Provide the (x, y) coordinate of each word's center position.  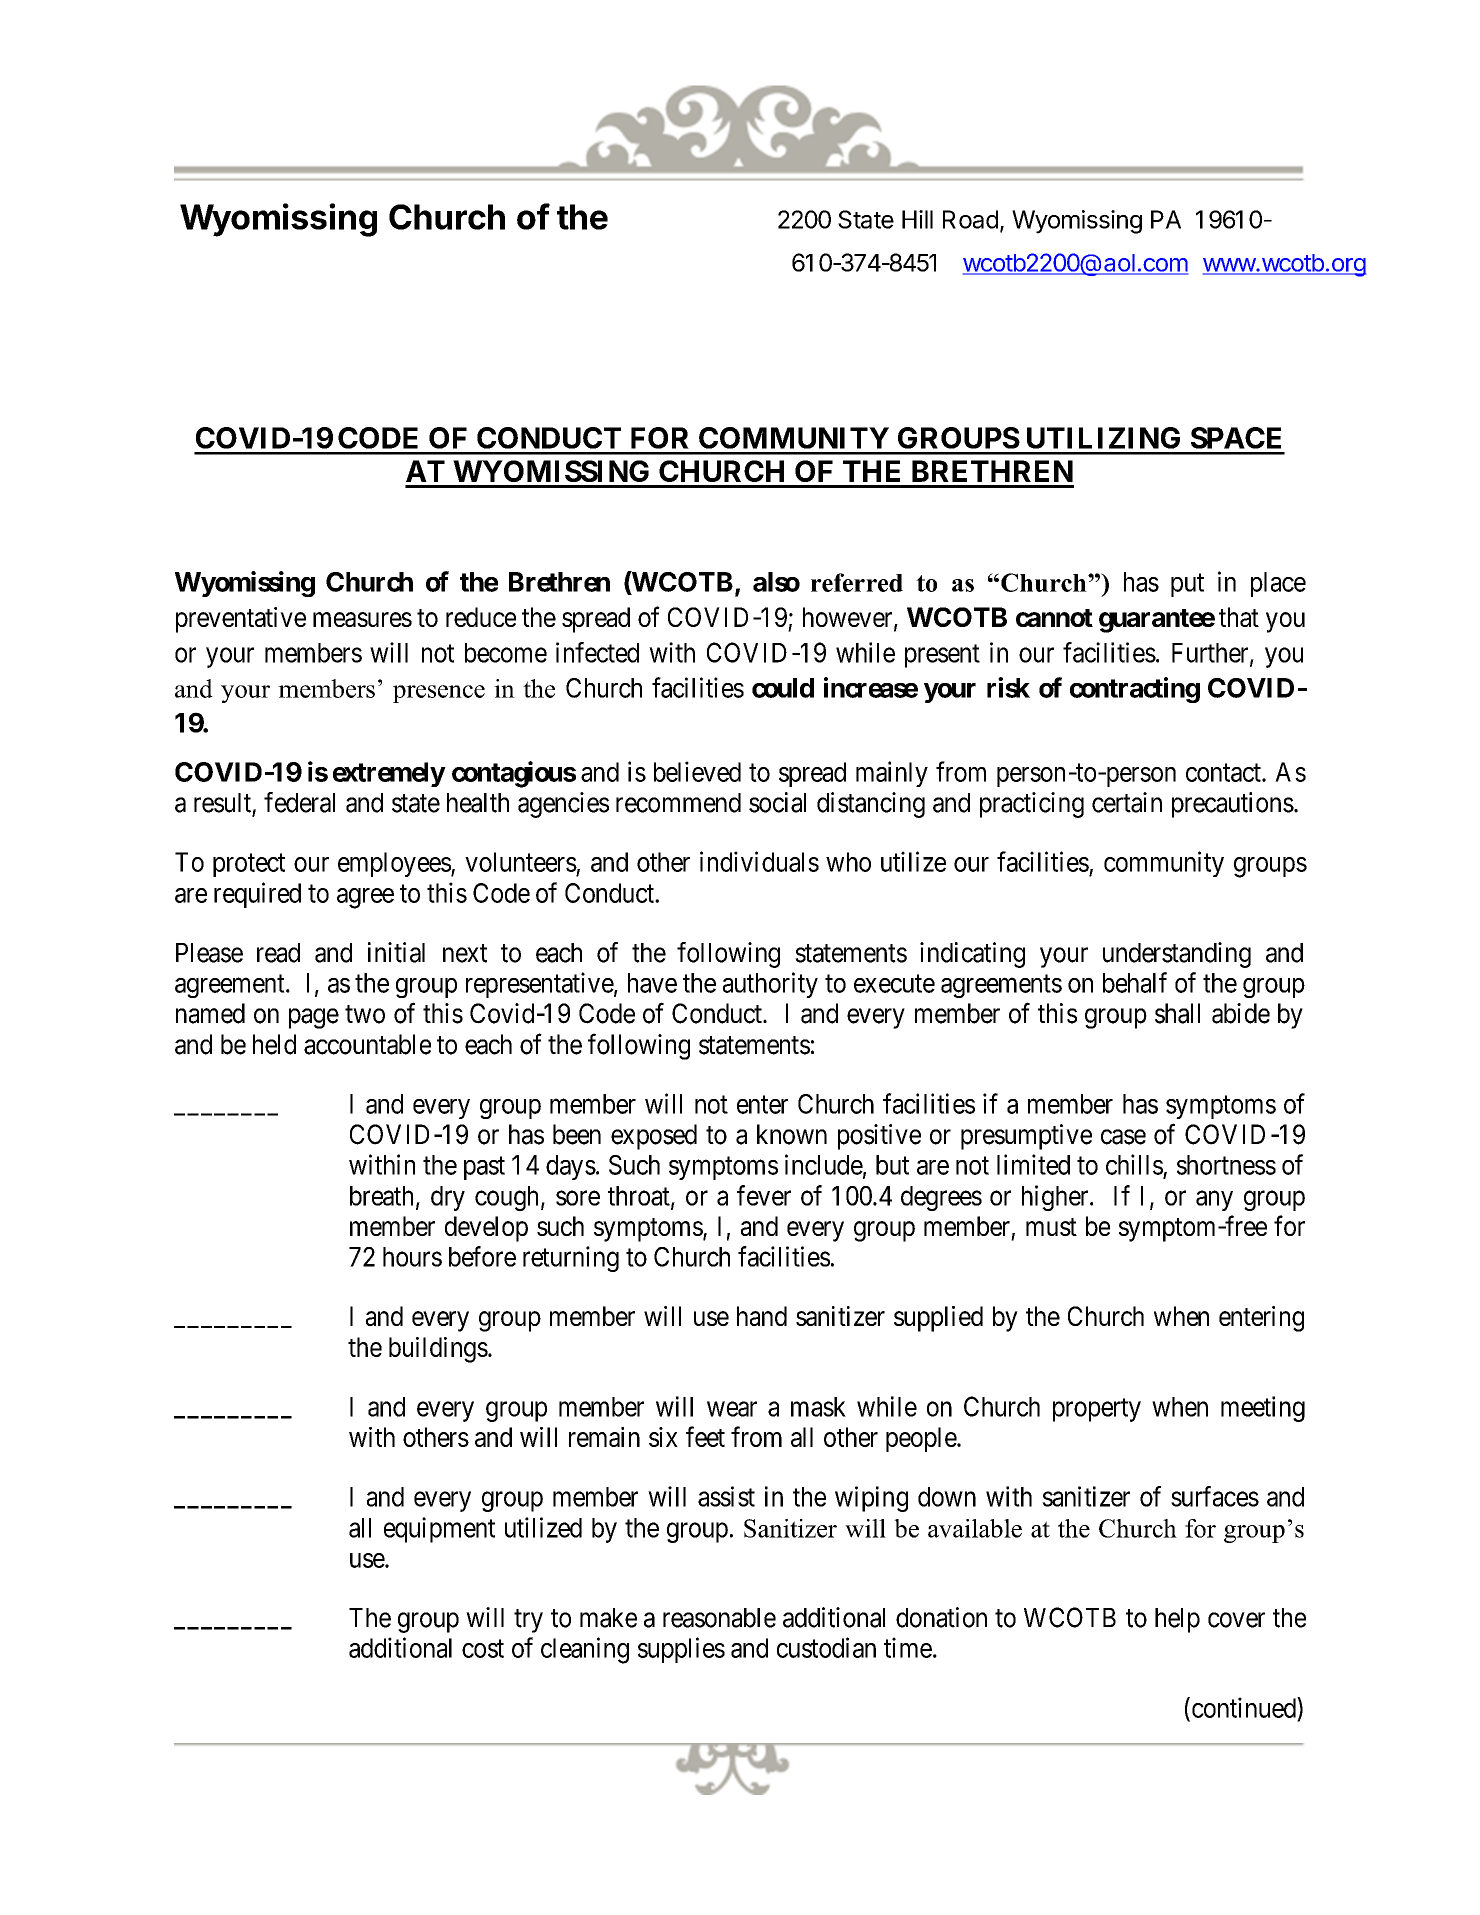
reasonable (719, 1618)
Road (970, 219)
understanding (1177, 955)
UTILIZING (1103, 438)
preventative (241, 620)
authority (770, 985)
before (482, 1256)
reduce (481, 617)
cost (483, 1649)
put (1187, 585)
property (1097, 1410)
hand (762, 1316)
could (783, 688)
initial (396, 952)
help (1177, 1620)
